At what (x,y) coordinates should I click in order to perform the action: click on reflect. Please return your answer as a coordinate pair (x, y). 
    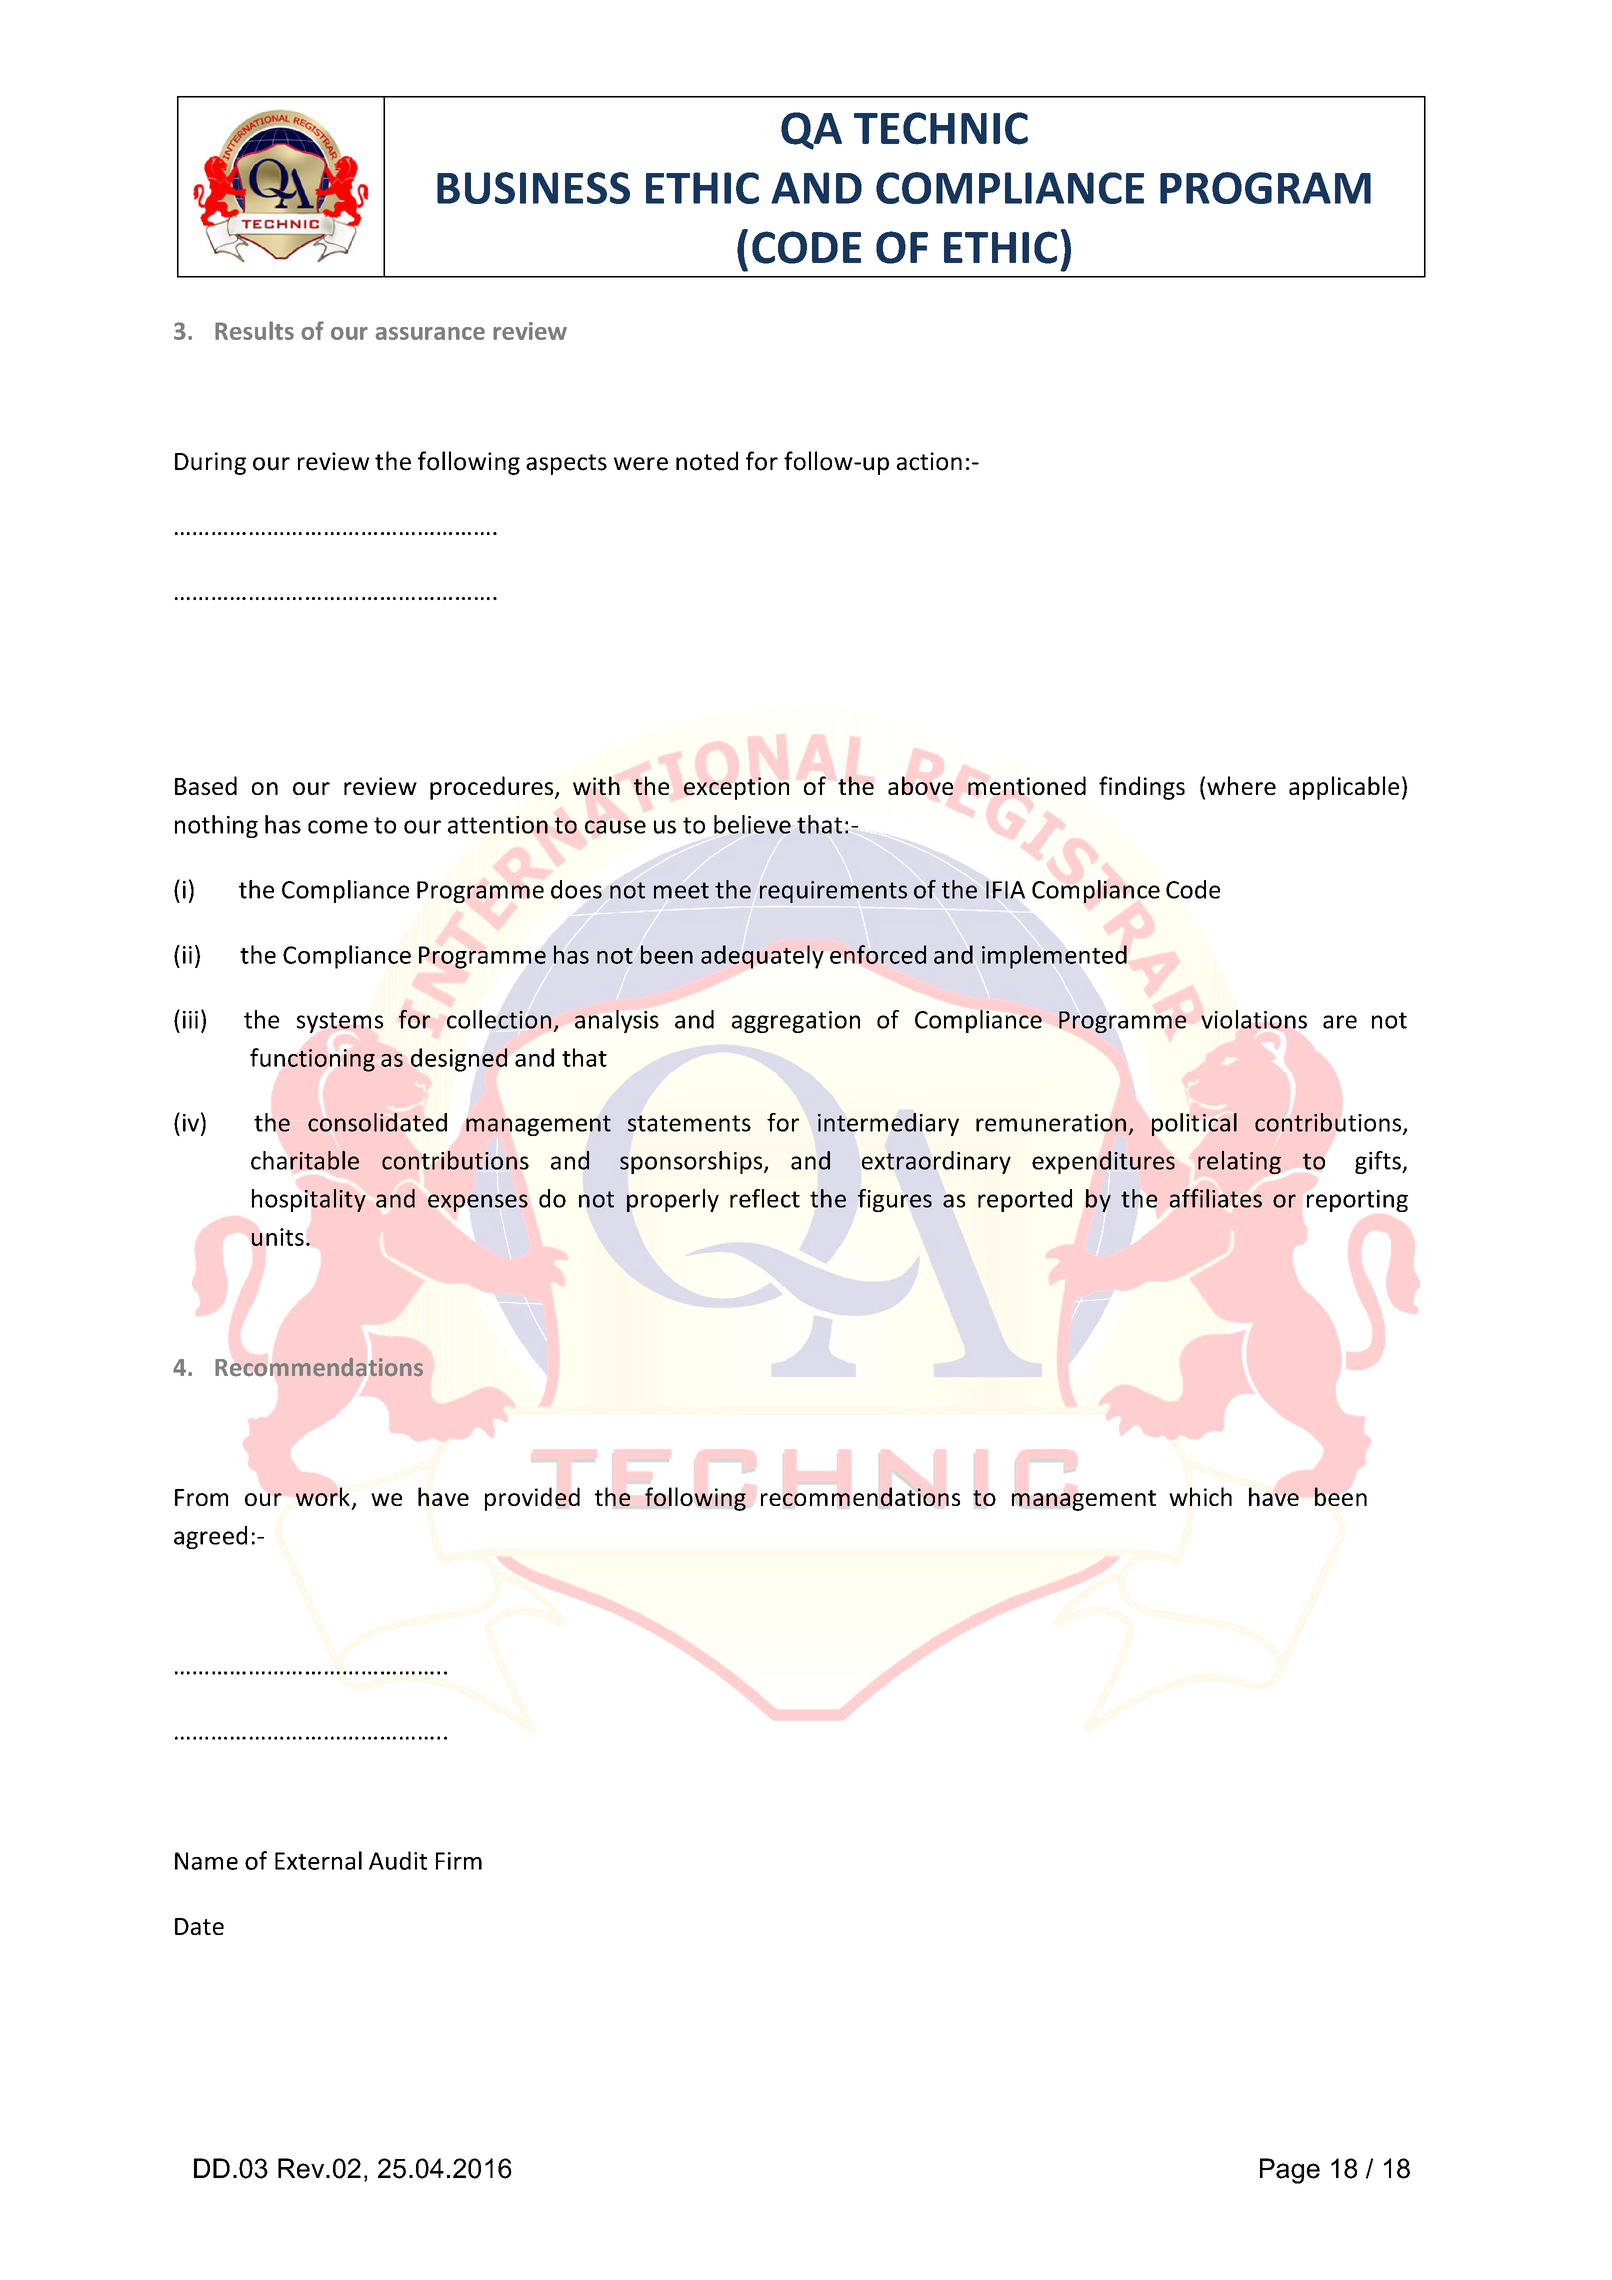
    Looking at the image, I should click on (765, 1198).
